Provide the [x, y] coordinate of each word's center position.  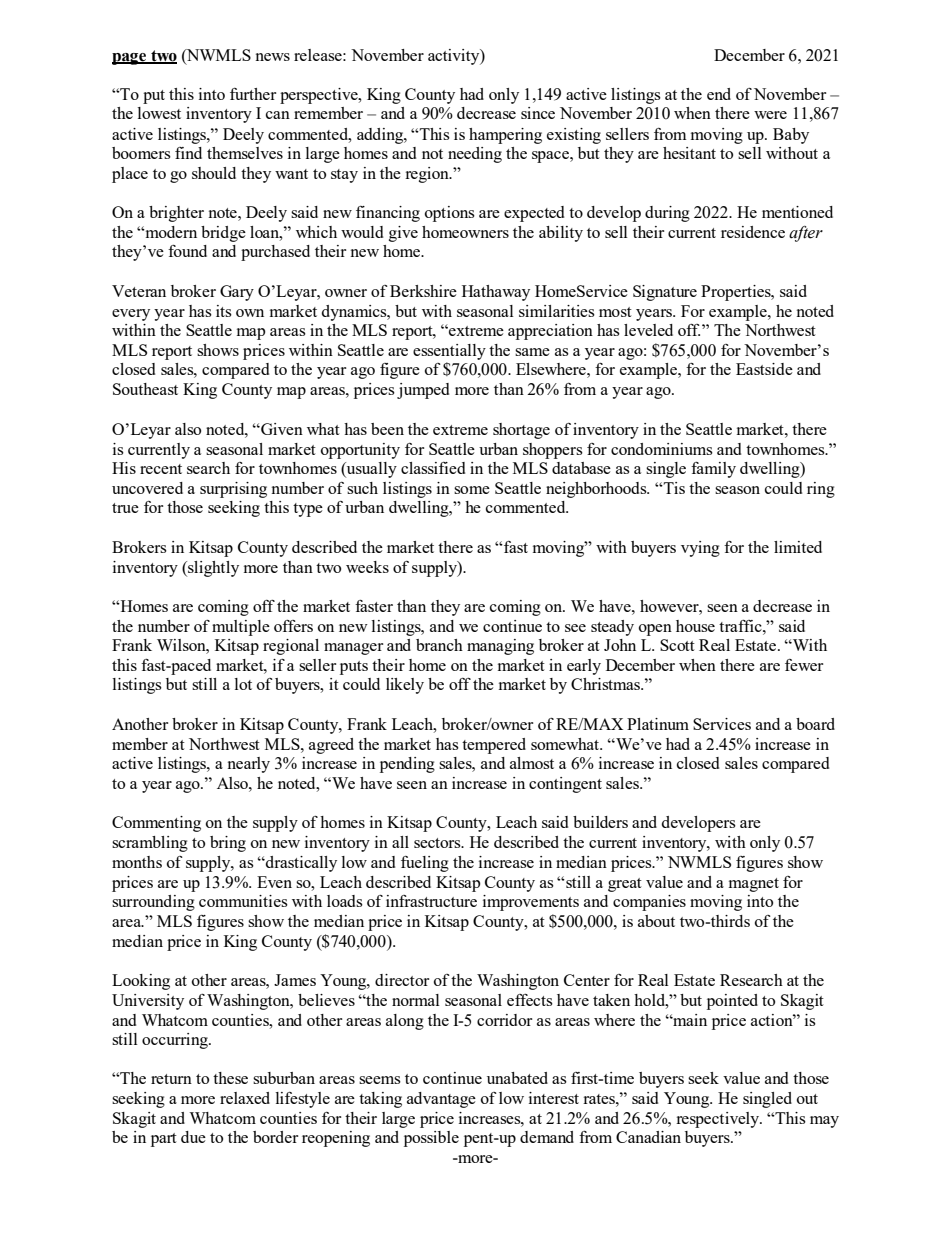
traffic [741, 626]
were [770, 115]
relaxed [245, 1098]
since [538, 113]
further [253, 94]
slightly [212, 569]
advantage [441, 1100]
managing [500, 647]
